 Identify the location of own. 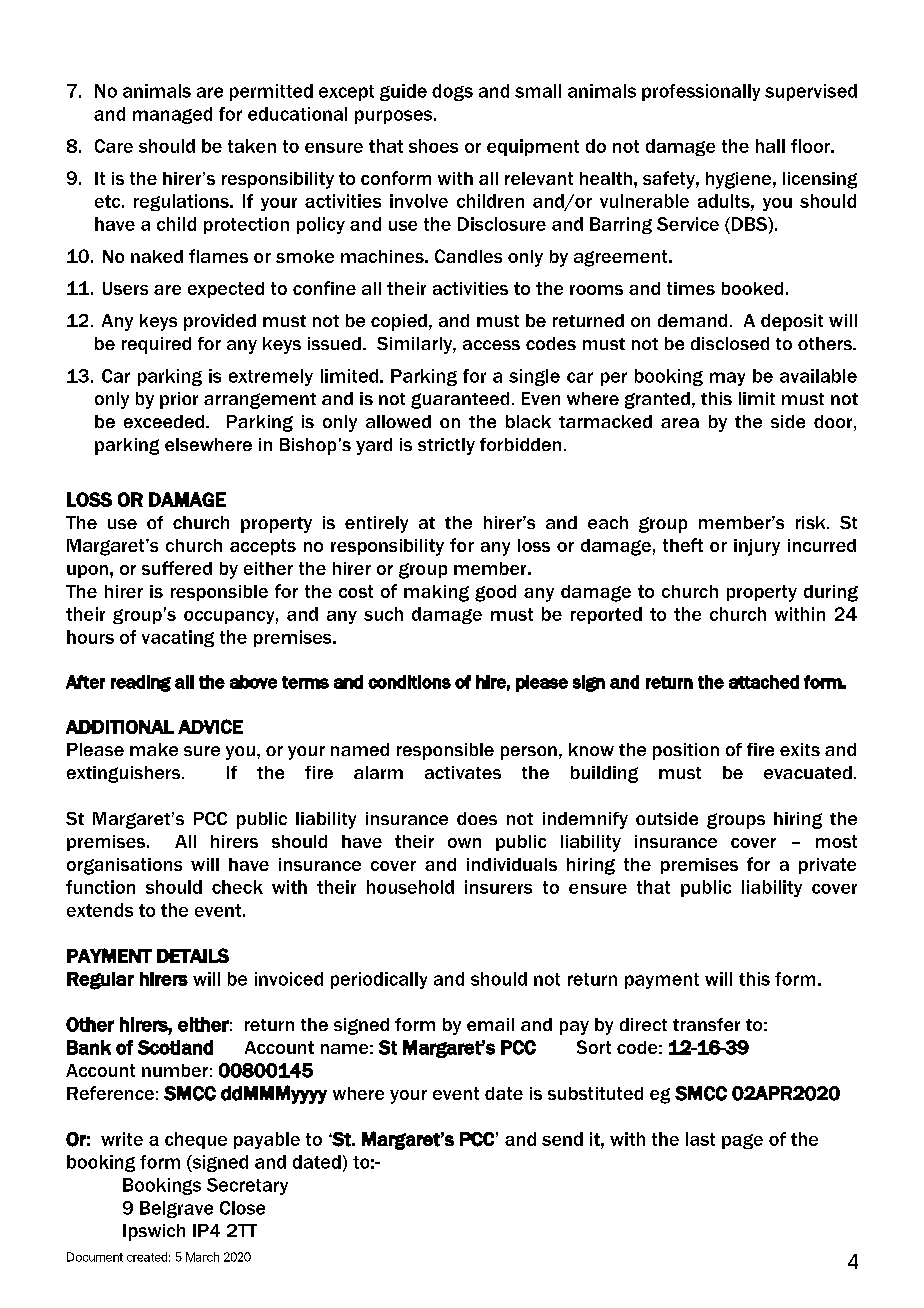
(464, 843).
